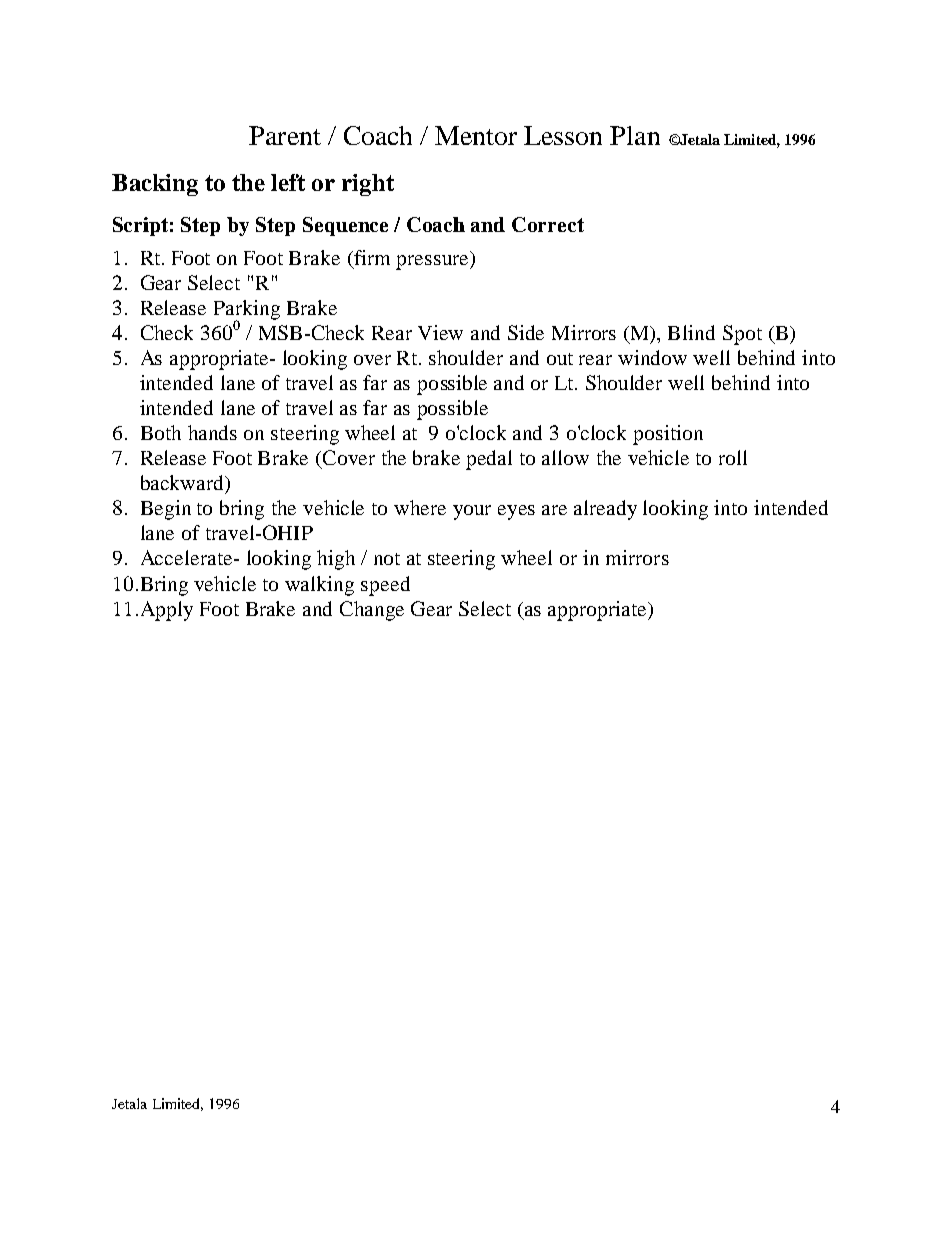 This screenshot has height=1233, width=952. Describe the element at coordinates (285, 135) in the screenshot. I see `Parent` at that location.
